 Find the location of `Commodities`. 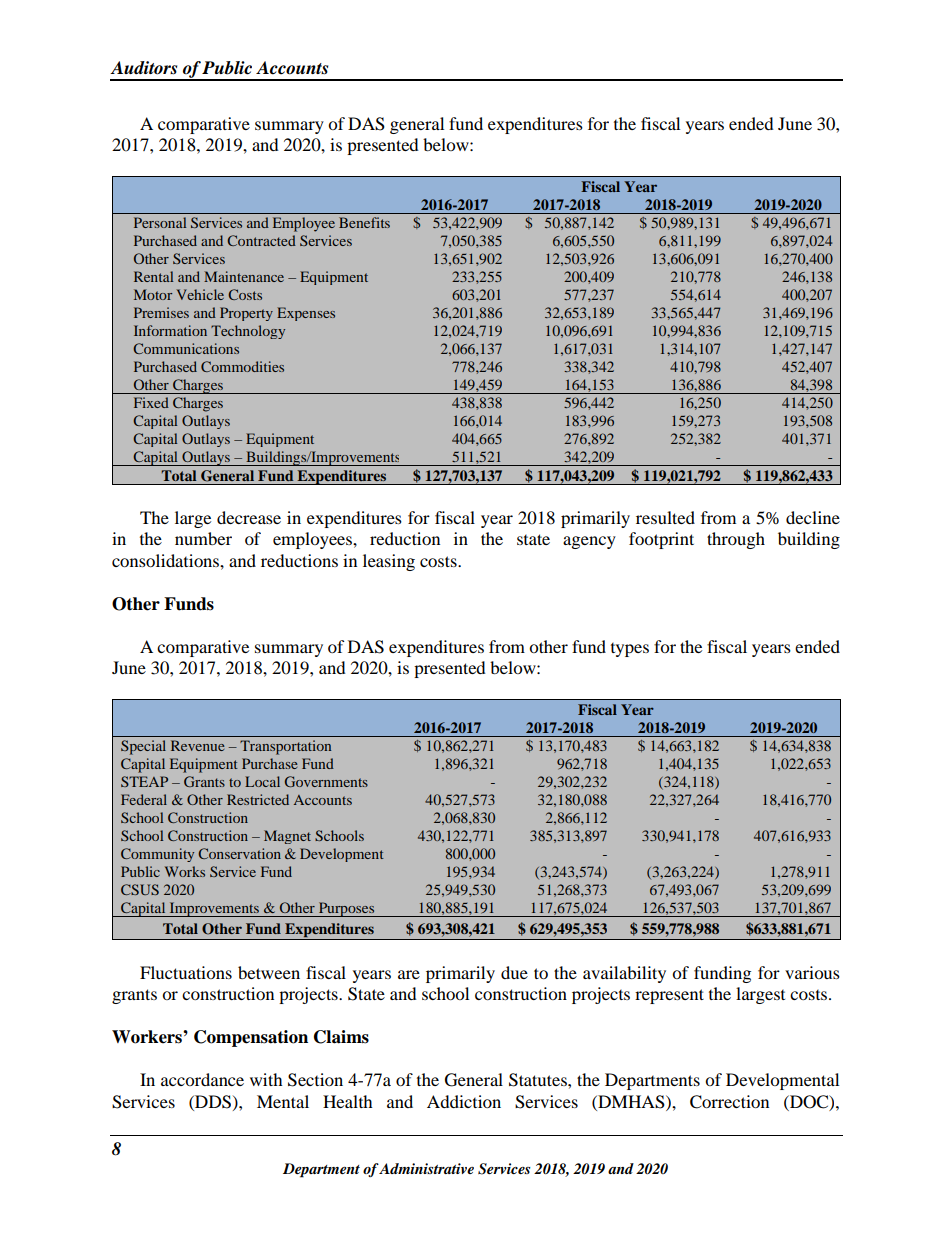

Commodities is located at coordinates (242, 366).
